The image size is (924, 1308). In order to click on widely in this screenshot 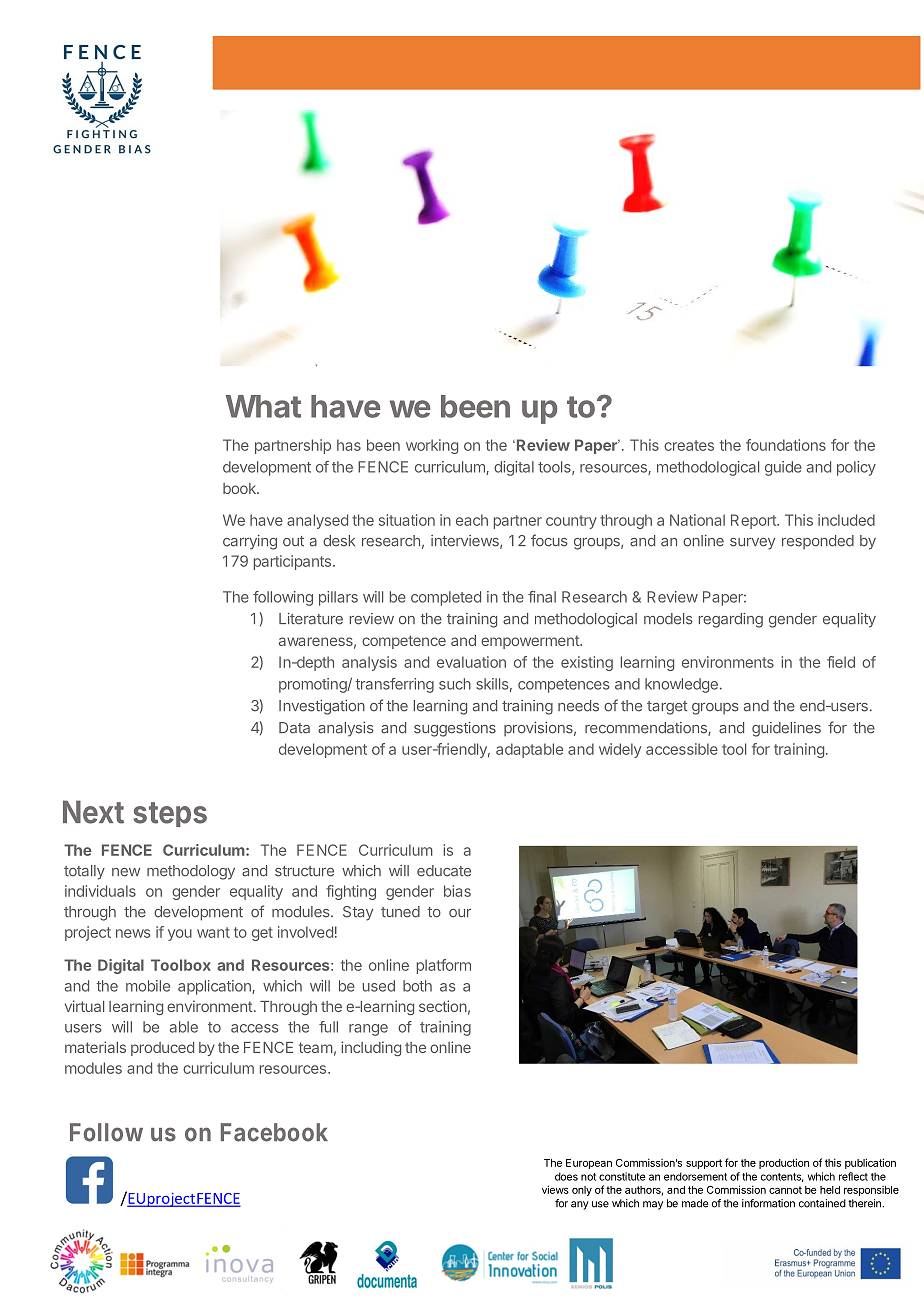, I will do `click(620, 750)`.
